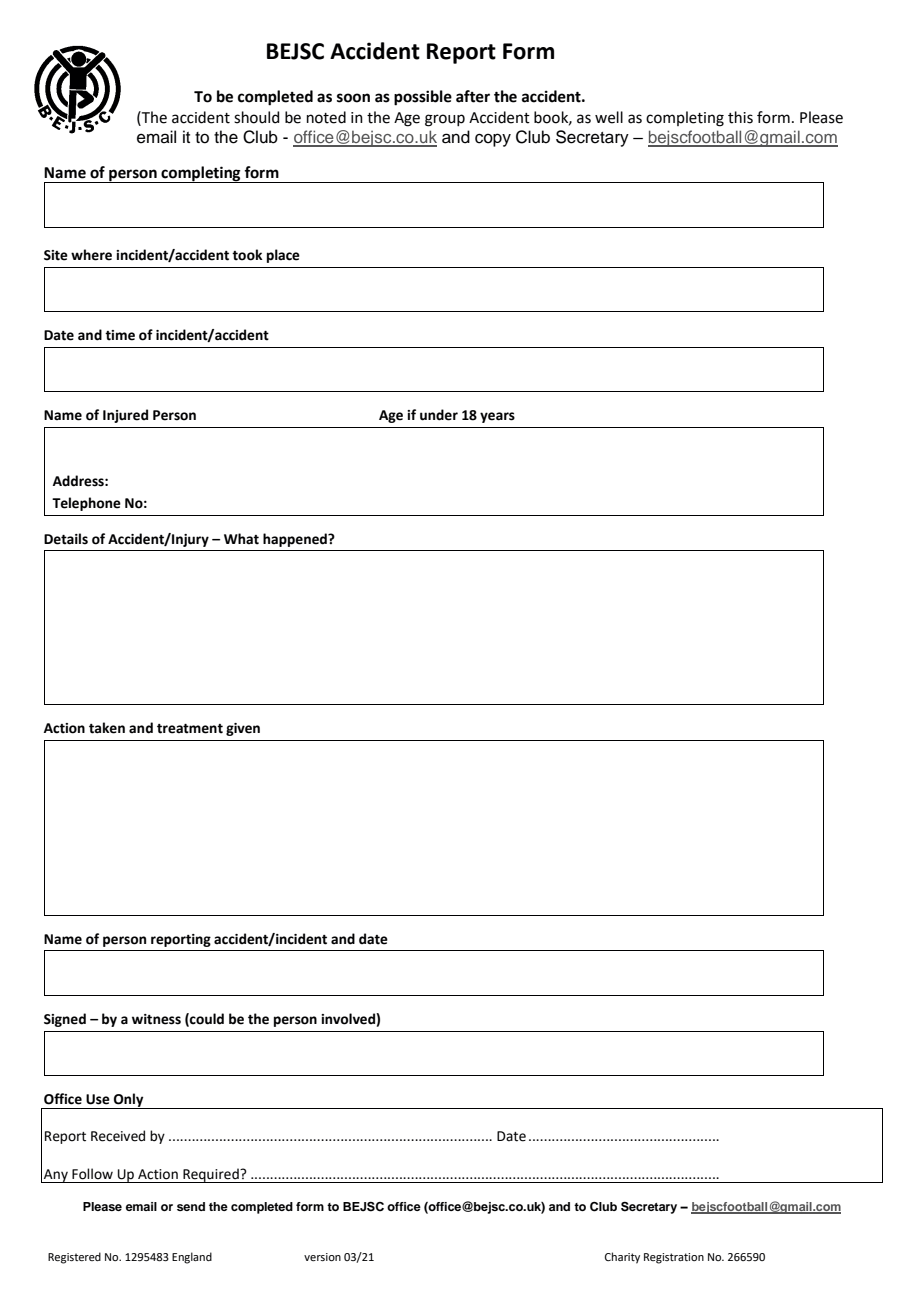  Describe the element at coordinates (609, 117) in the screenshot. I see `well` at that location.
